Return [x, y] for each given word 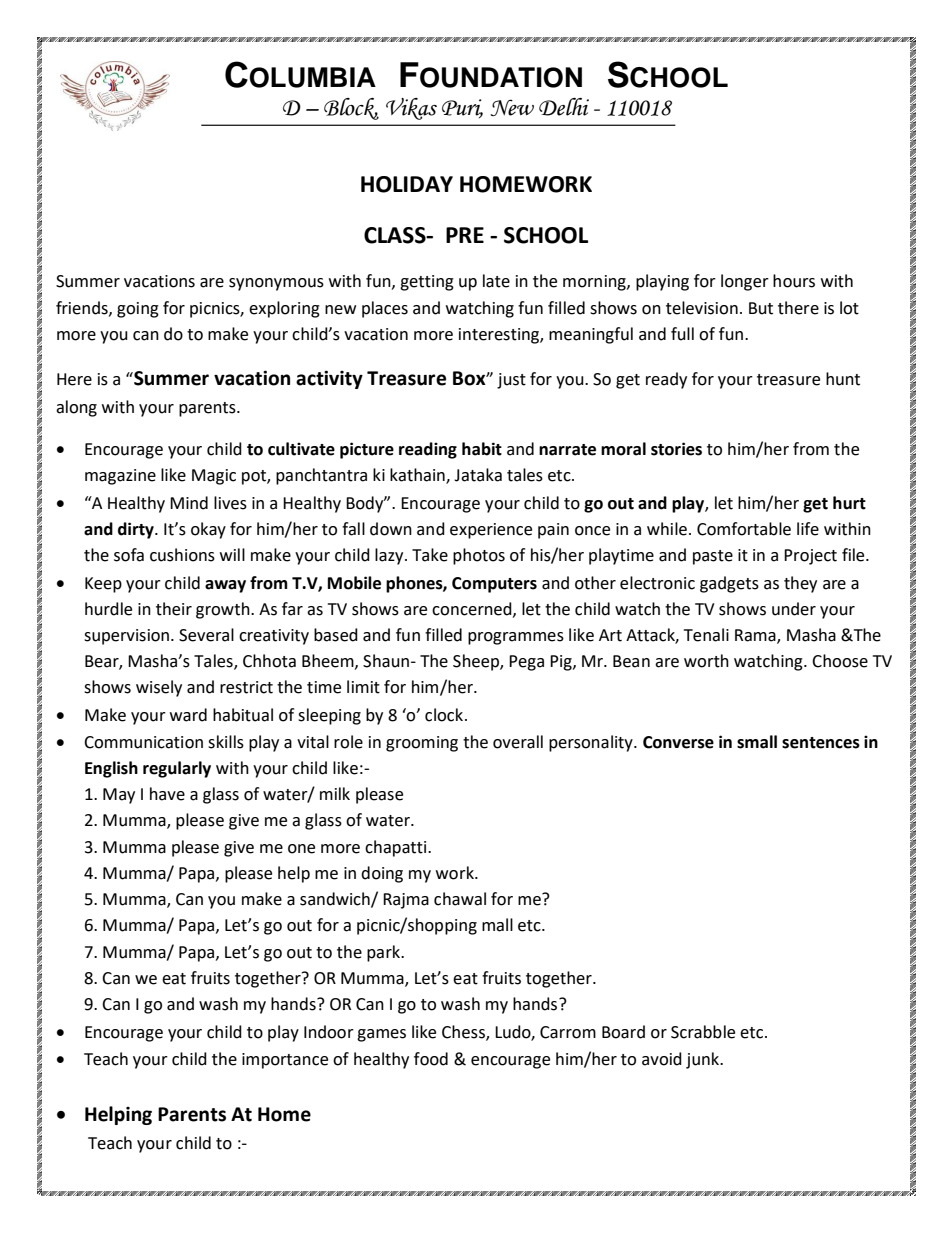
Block [351, 109]
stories [676, 449]
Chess [464, 1032]
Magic [214, 477]
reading [428, 450]
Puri [462, 108]
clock [444, 715]
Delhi [564, 107]
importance [285, 1061]
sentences [821, 743]
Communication [143, 742]
